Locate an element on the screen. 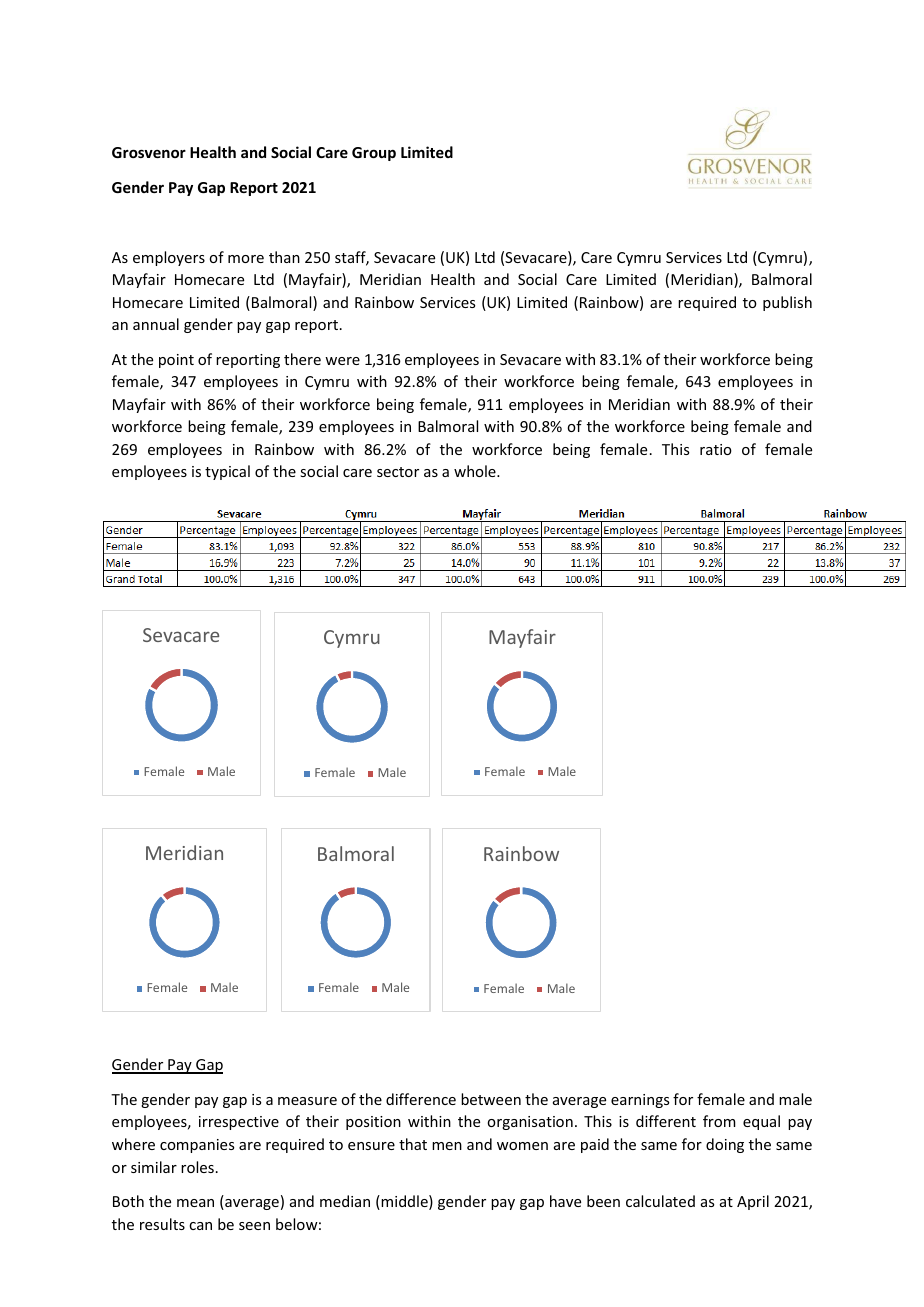  typical is located at coordinates (227, 472).
